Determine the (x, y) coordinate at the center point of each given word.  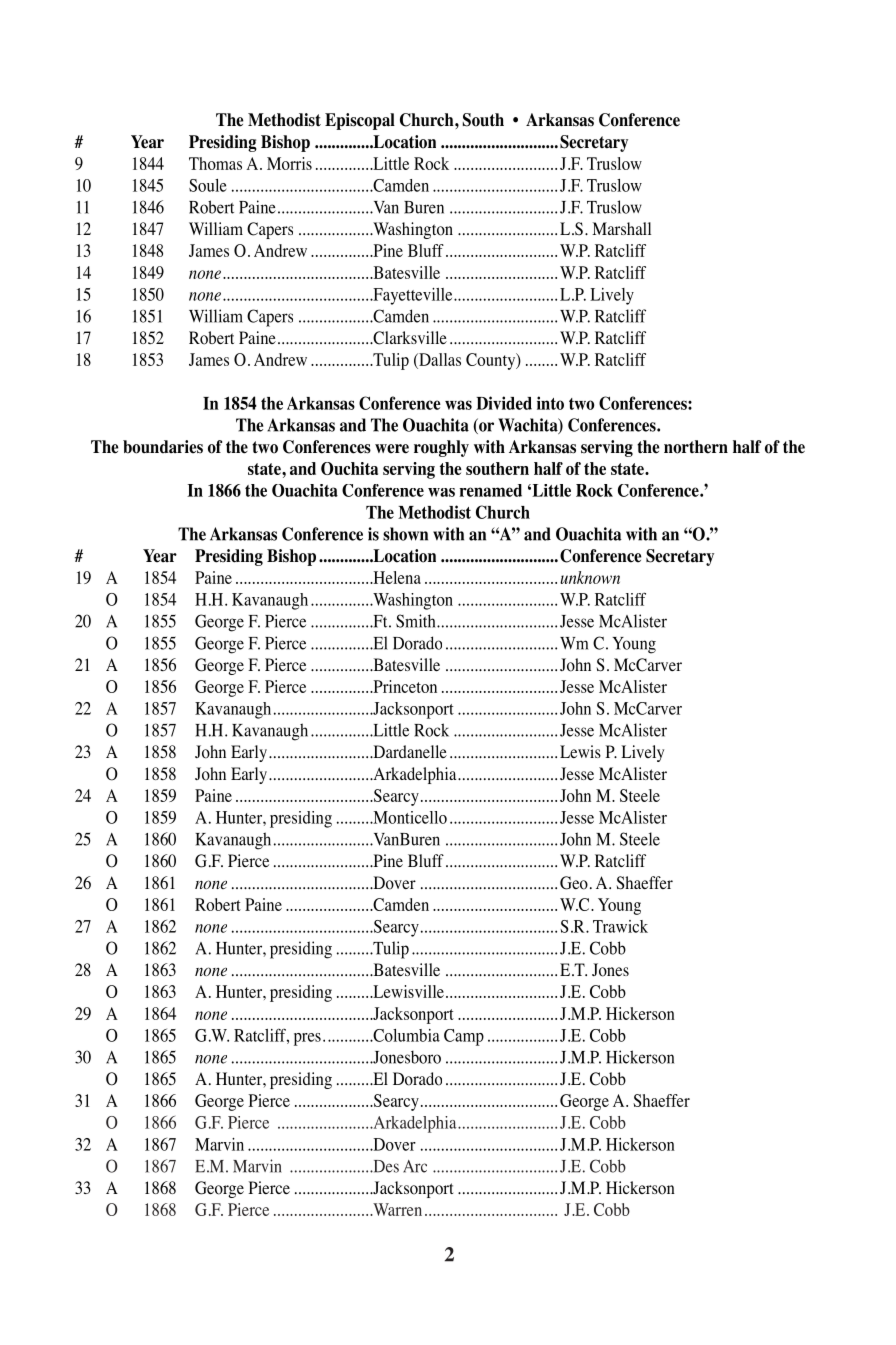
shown (405, 534)
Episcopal (360, 121)
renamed (490, 490)
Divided (504, 403)
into (550, 403)
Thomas (215, 163)
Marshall (621, 228)
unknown (590, 577)
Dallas (439, 359)
